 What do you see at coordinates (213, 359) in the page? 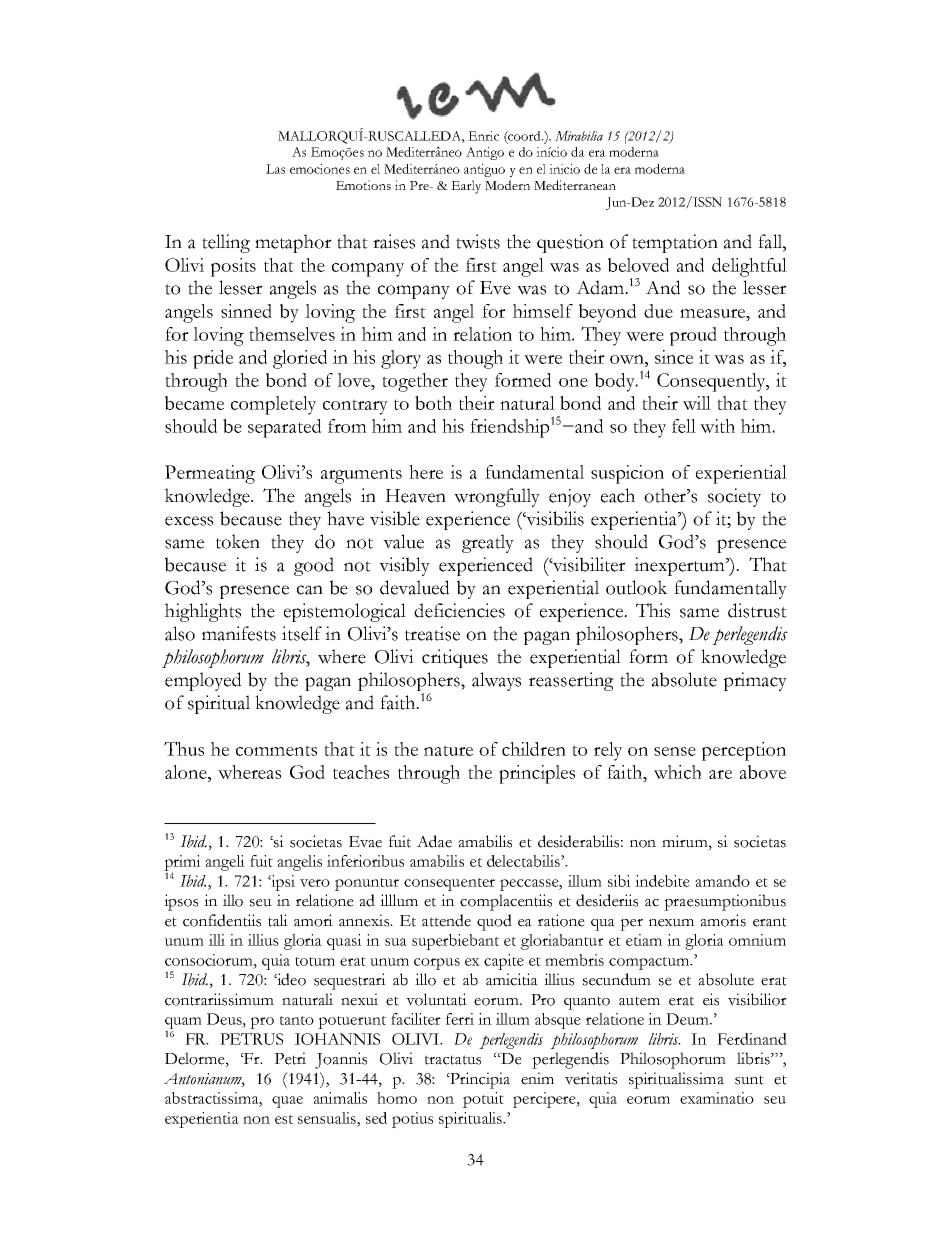
I see `pride` at bounding box center [213, 359].
